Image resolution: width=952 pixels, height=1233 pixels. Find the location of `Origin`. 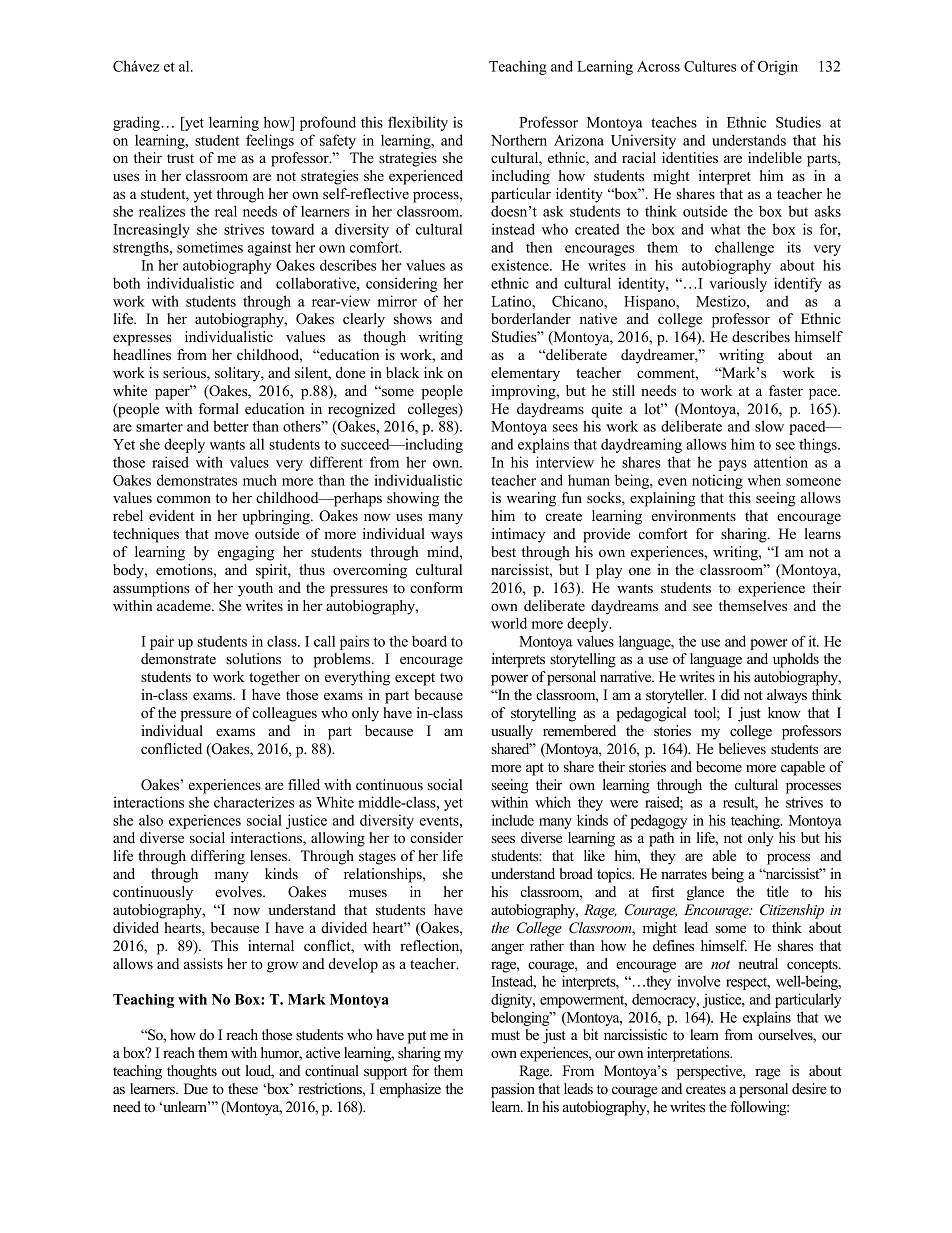

Origin is located at coordinates (778, 67).
